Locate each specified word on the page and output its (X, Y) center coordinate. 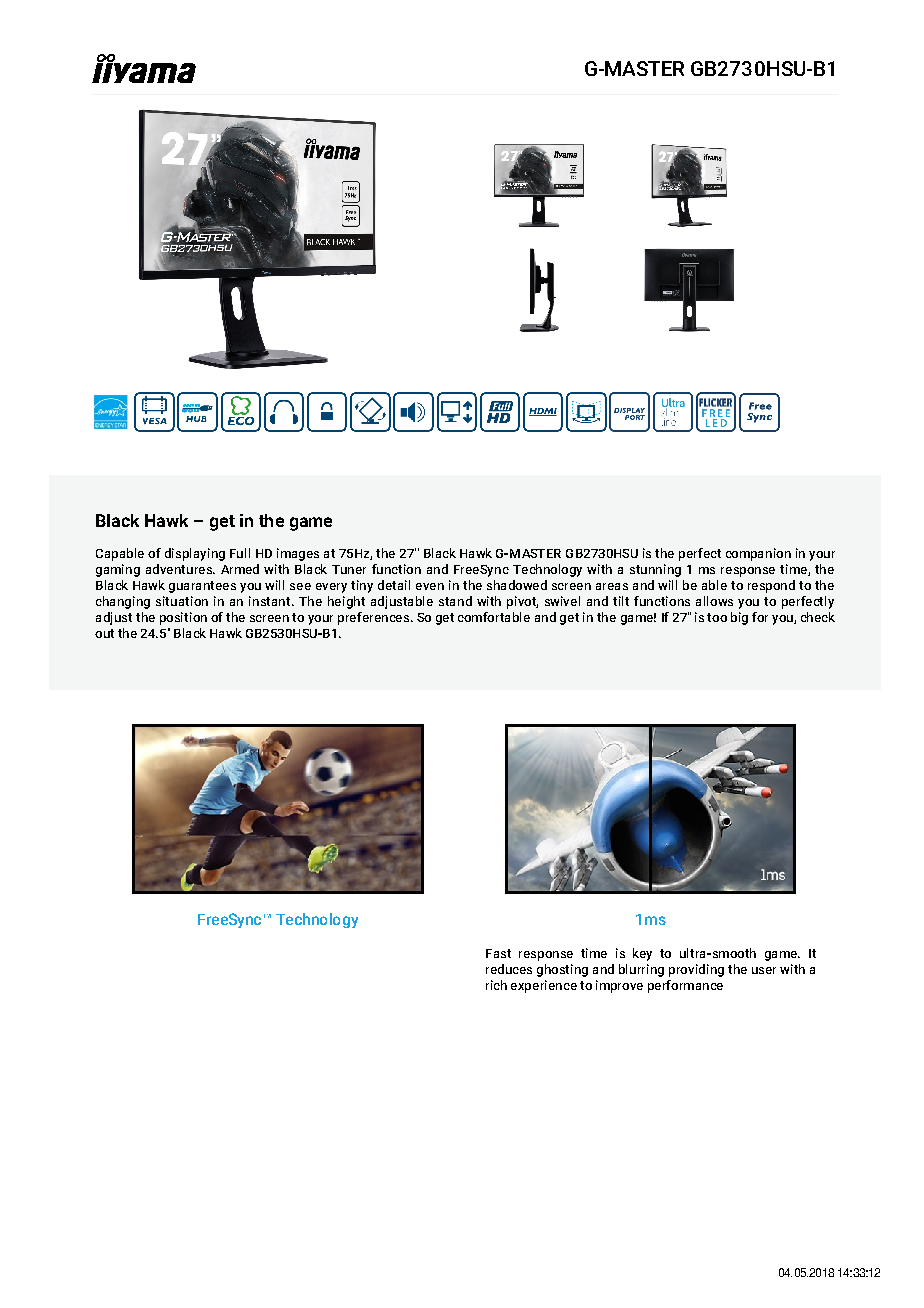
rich (496, 985)
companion (758, 554)
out (104, 633)
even (430, 586)
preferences (375, 618)
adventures (180, 569)
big (739, 618)
